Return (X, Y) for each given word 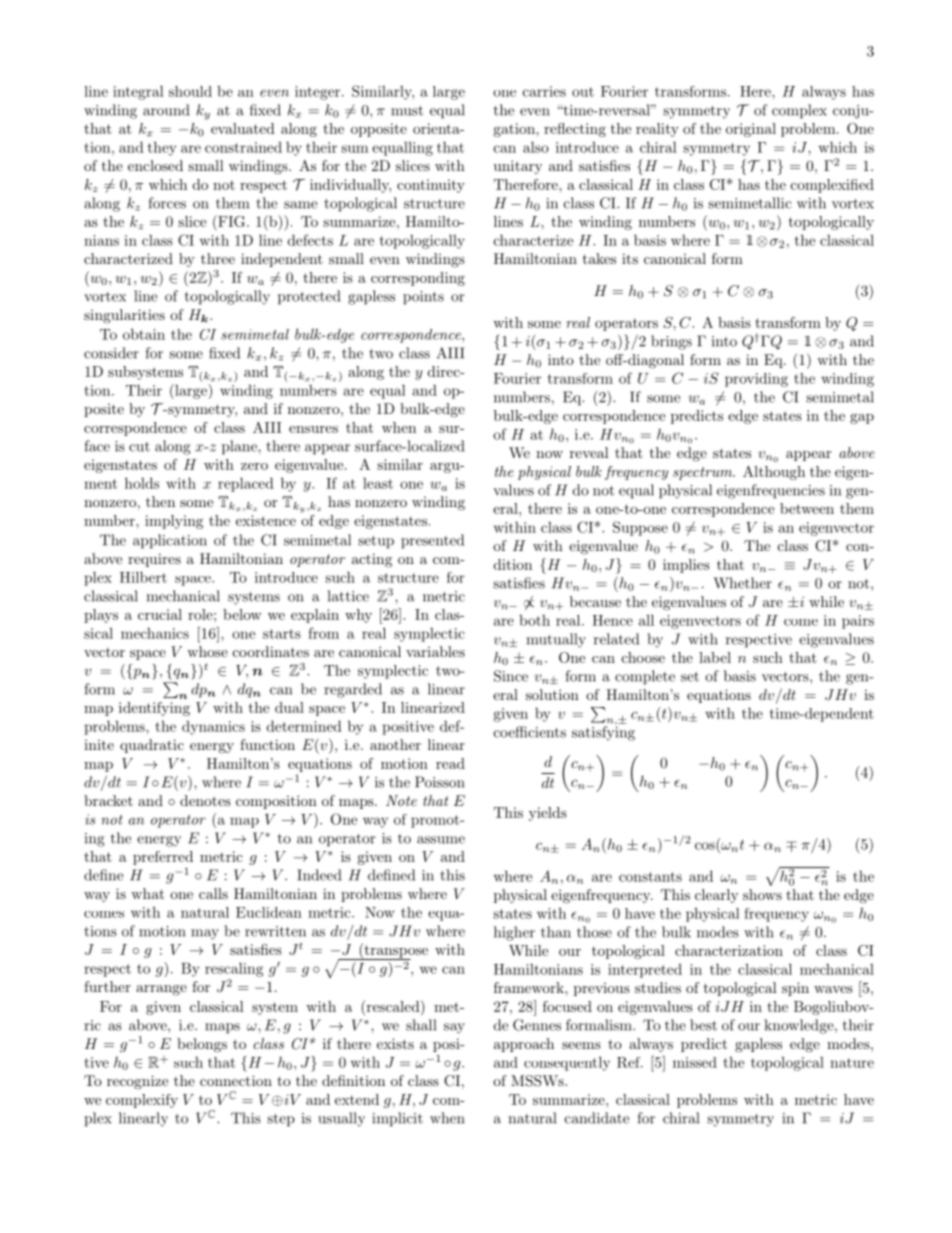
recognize (137, 1082)
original (751, 130)
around (166, 110)
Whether (743, 583)
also (536, 147)
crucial (160, 614)
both (534, 620)
